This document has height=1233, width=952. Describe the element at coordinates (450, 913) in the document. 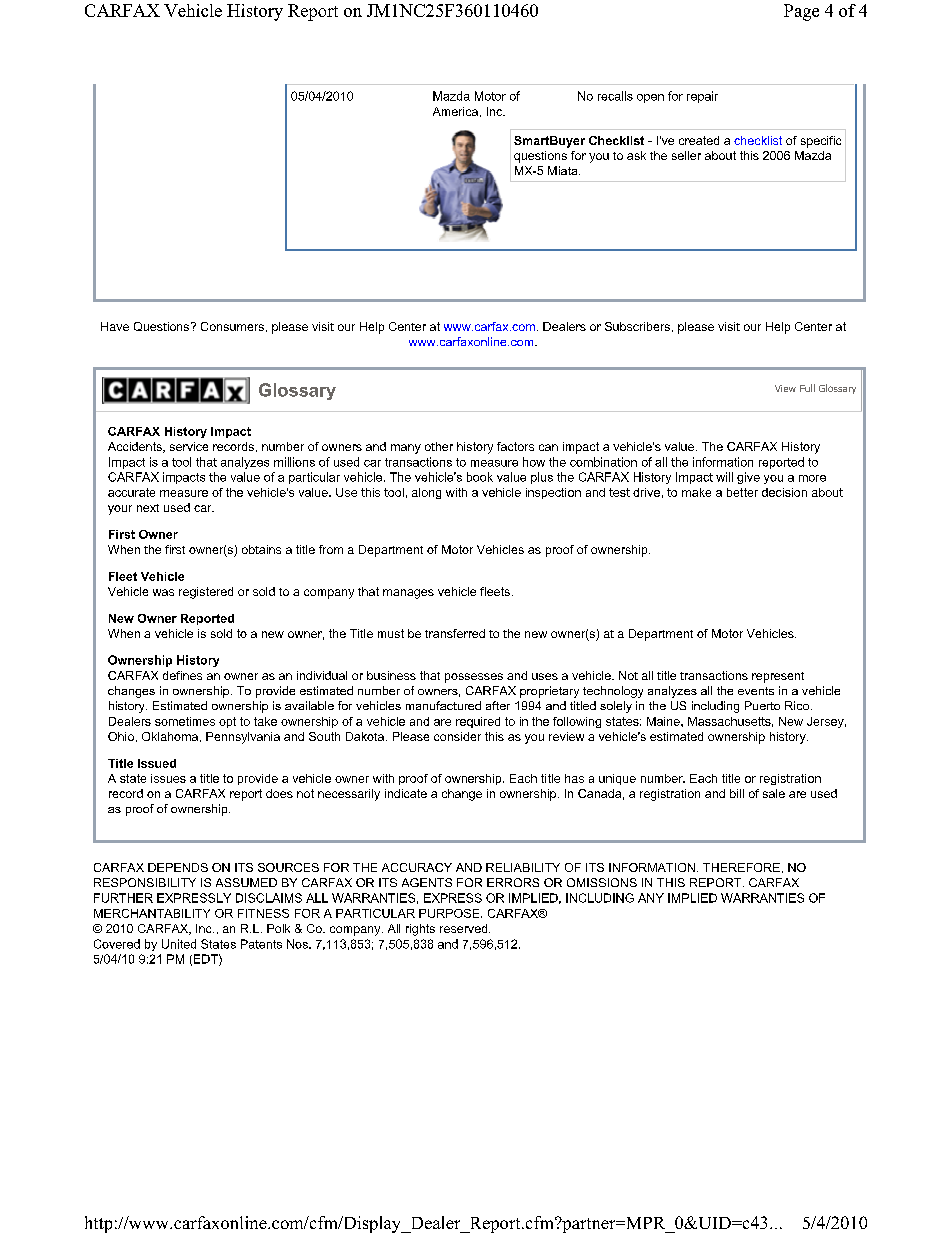

I see `PURPOSE` at that location.
